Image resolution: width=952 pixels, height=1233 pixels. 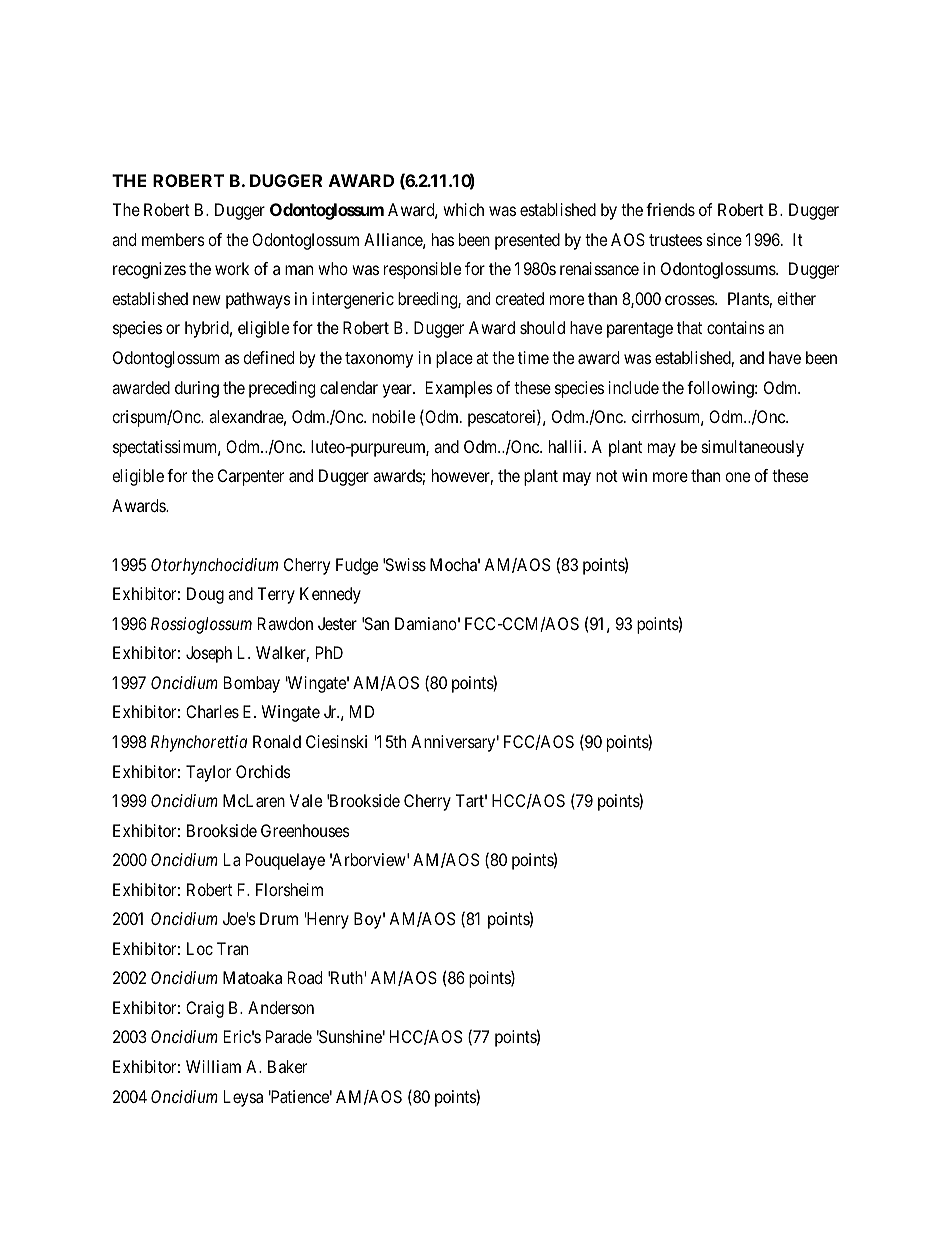 What do you see at coordinates (213, 1066) in the screenshot?
I see `William` at bounding box center [213, 1066].
